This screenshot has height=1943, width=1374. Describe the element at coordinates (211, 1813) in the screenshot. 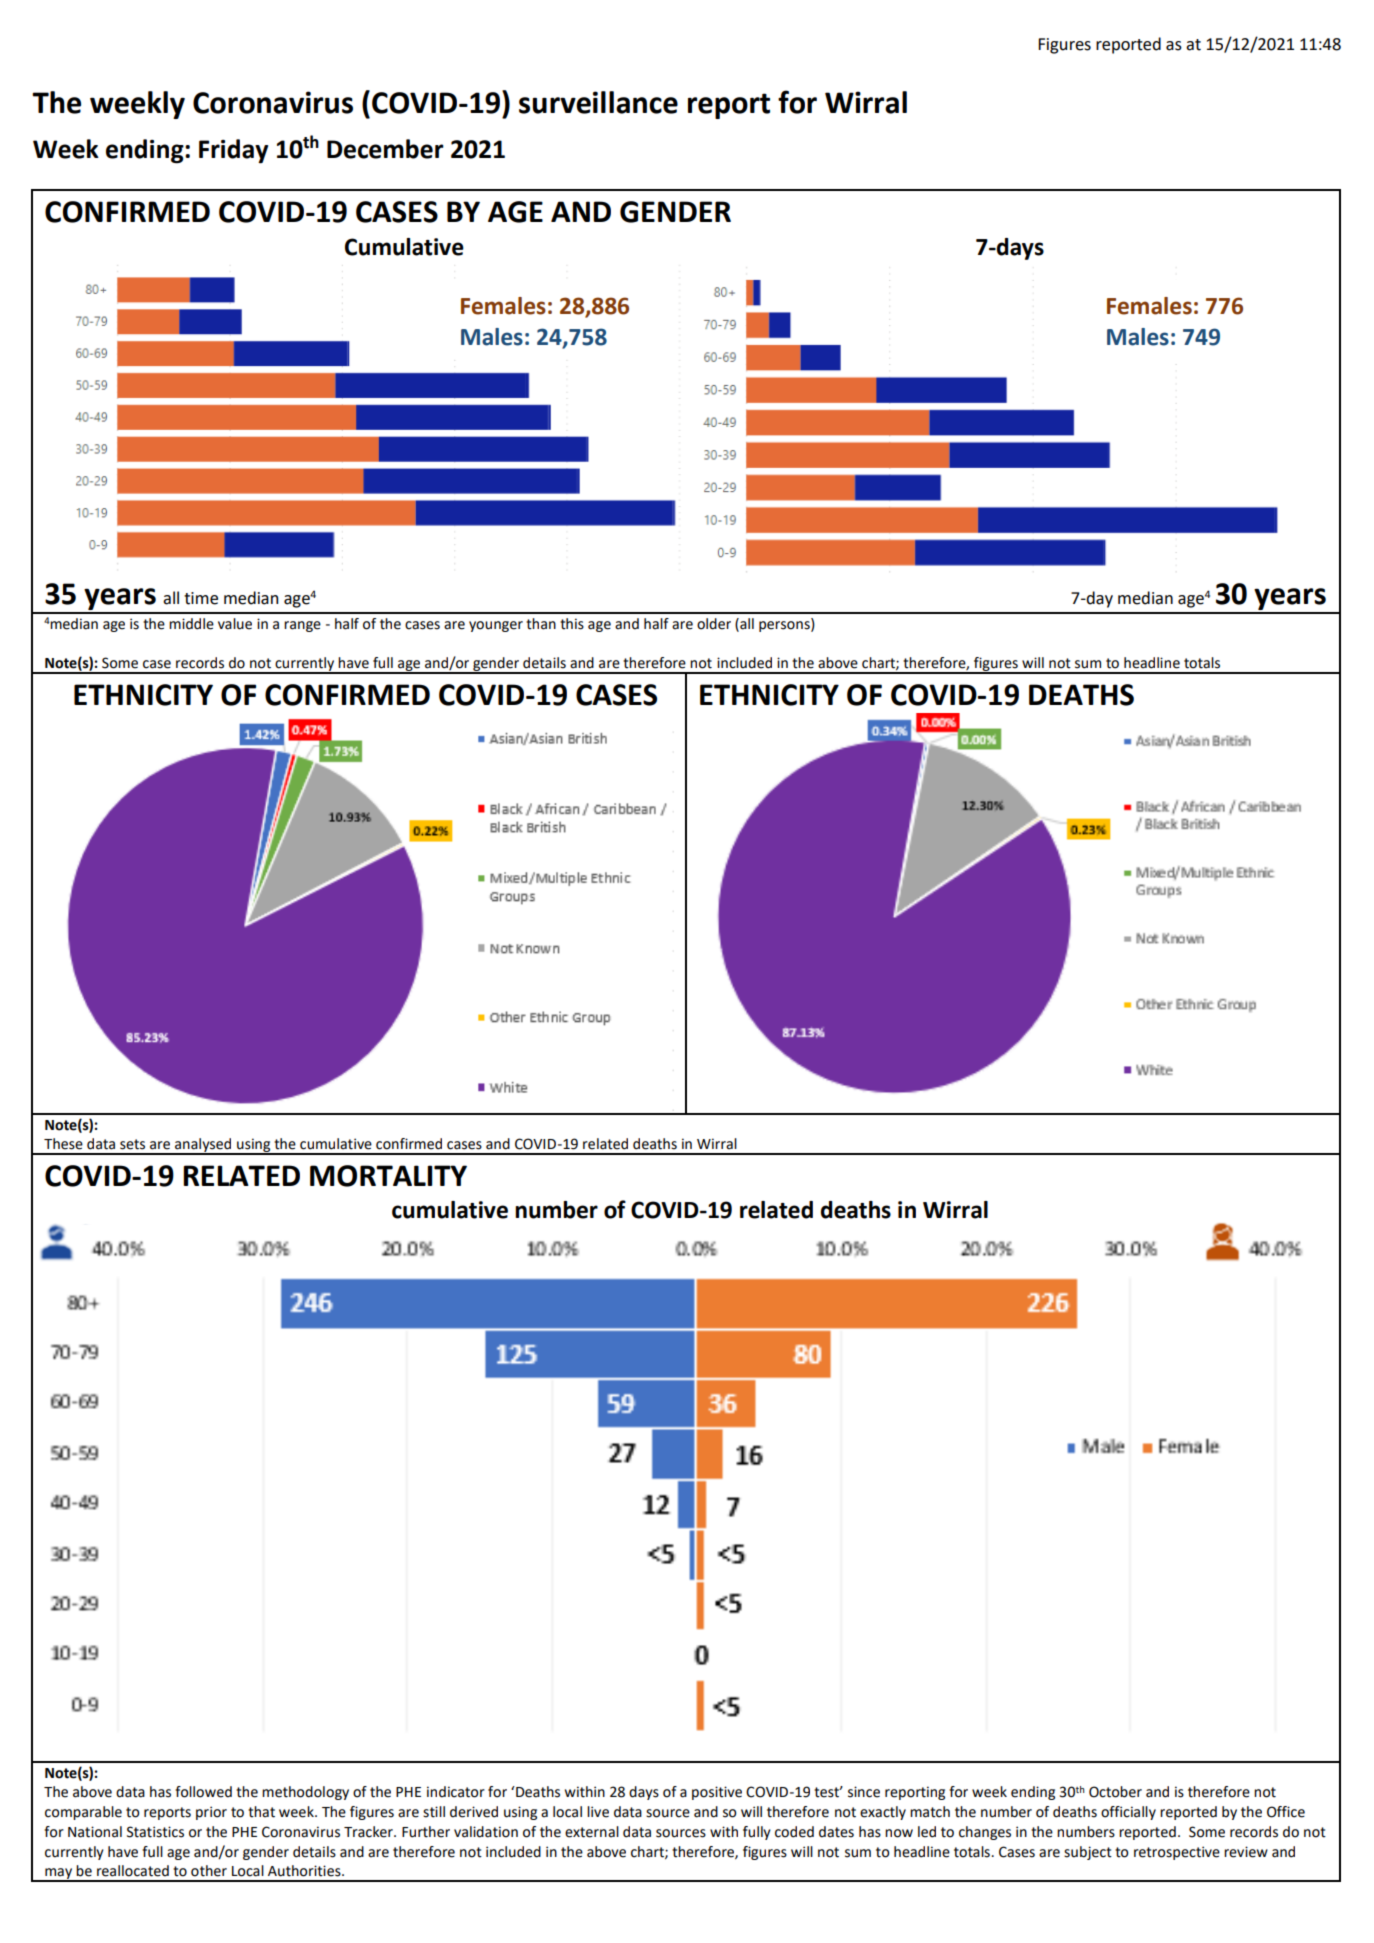

I see `prior` at that location.
